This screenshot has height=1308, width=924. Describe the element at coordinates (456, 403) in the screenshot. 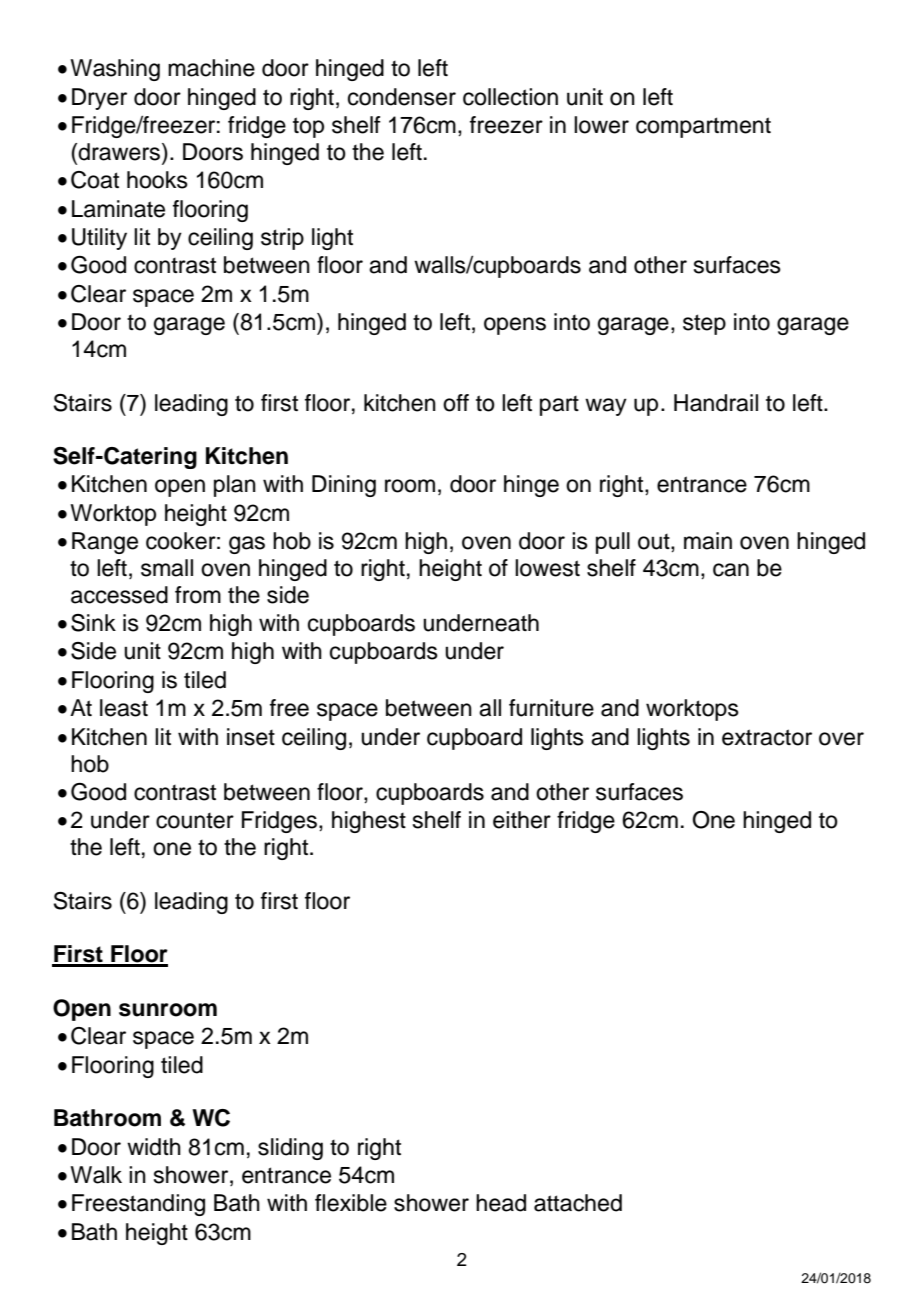

I see `off` at that location.
